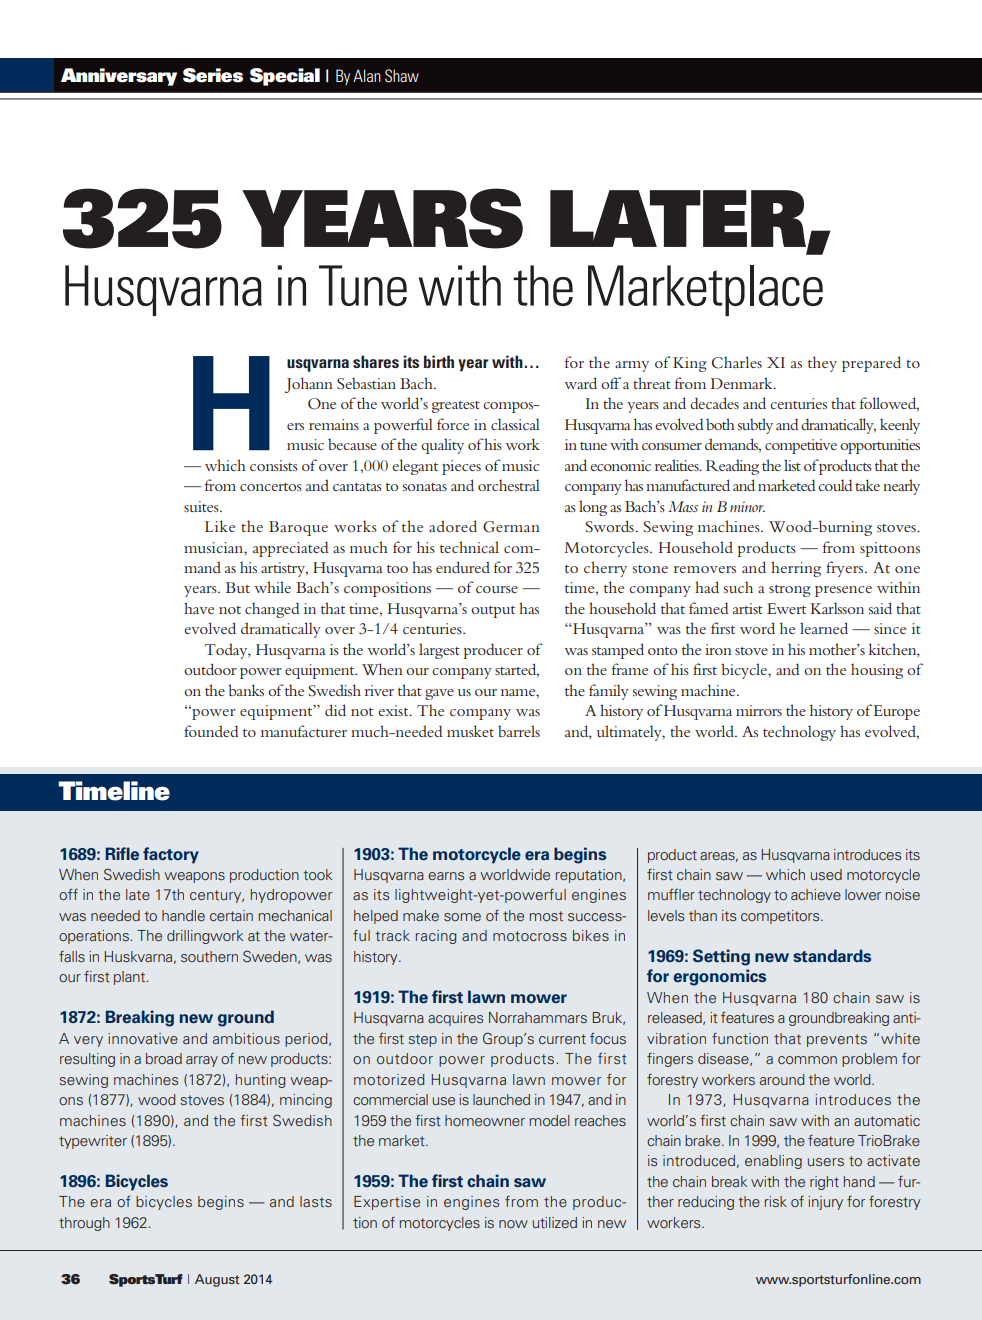 The width and height of the screenshot is (982, 1320). What do you see at coordinates (213, 75) in the screenshot?
I see `Series` at bounding box center [213, 75].
